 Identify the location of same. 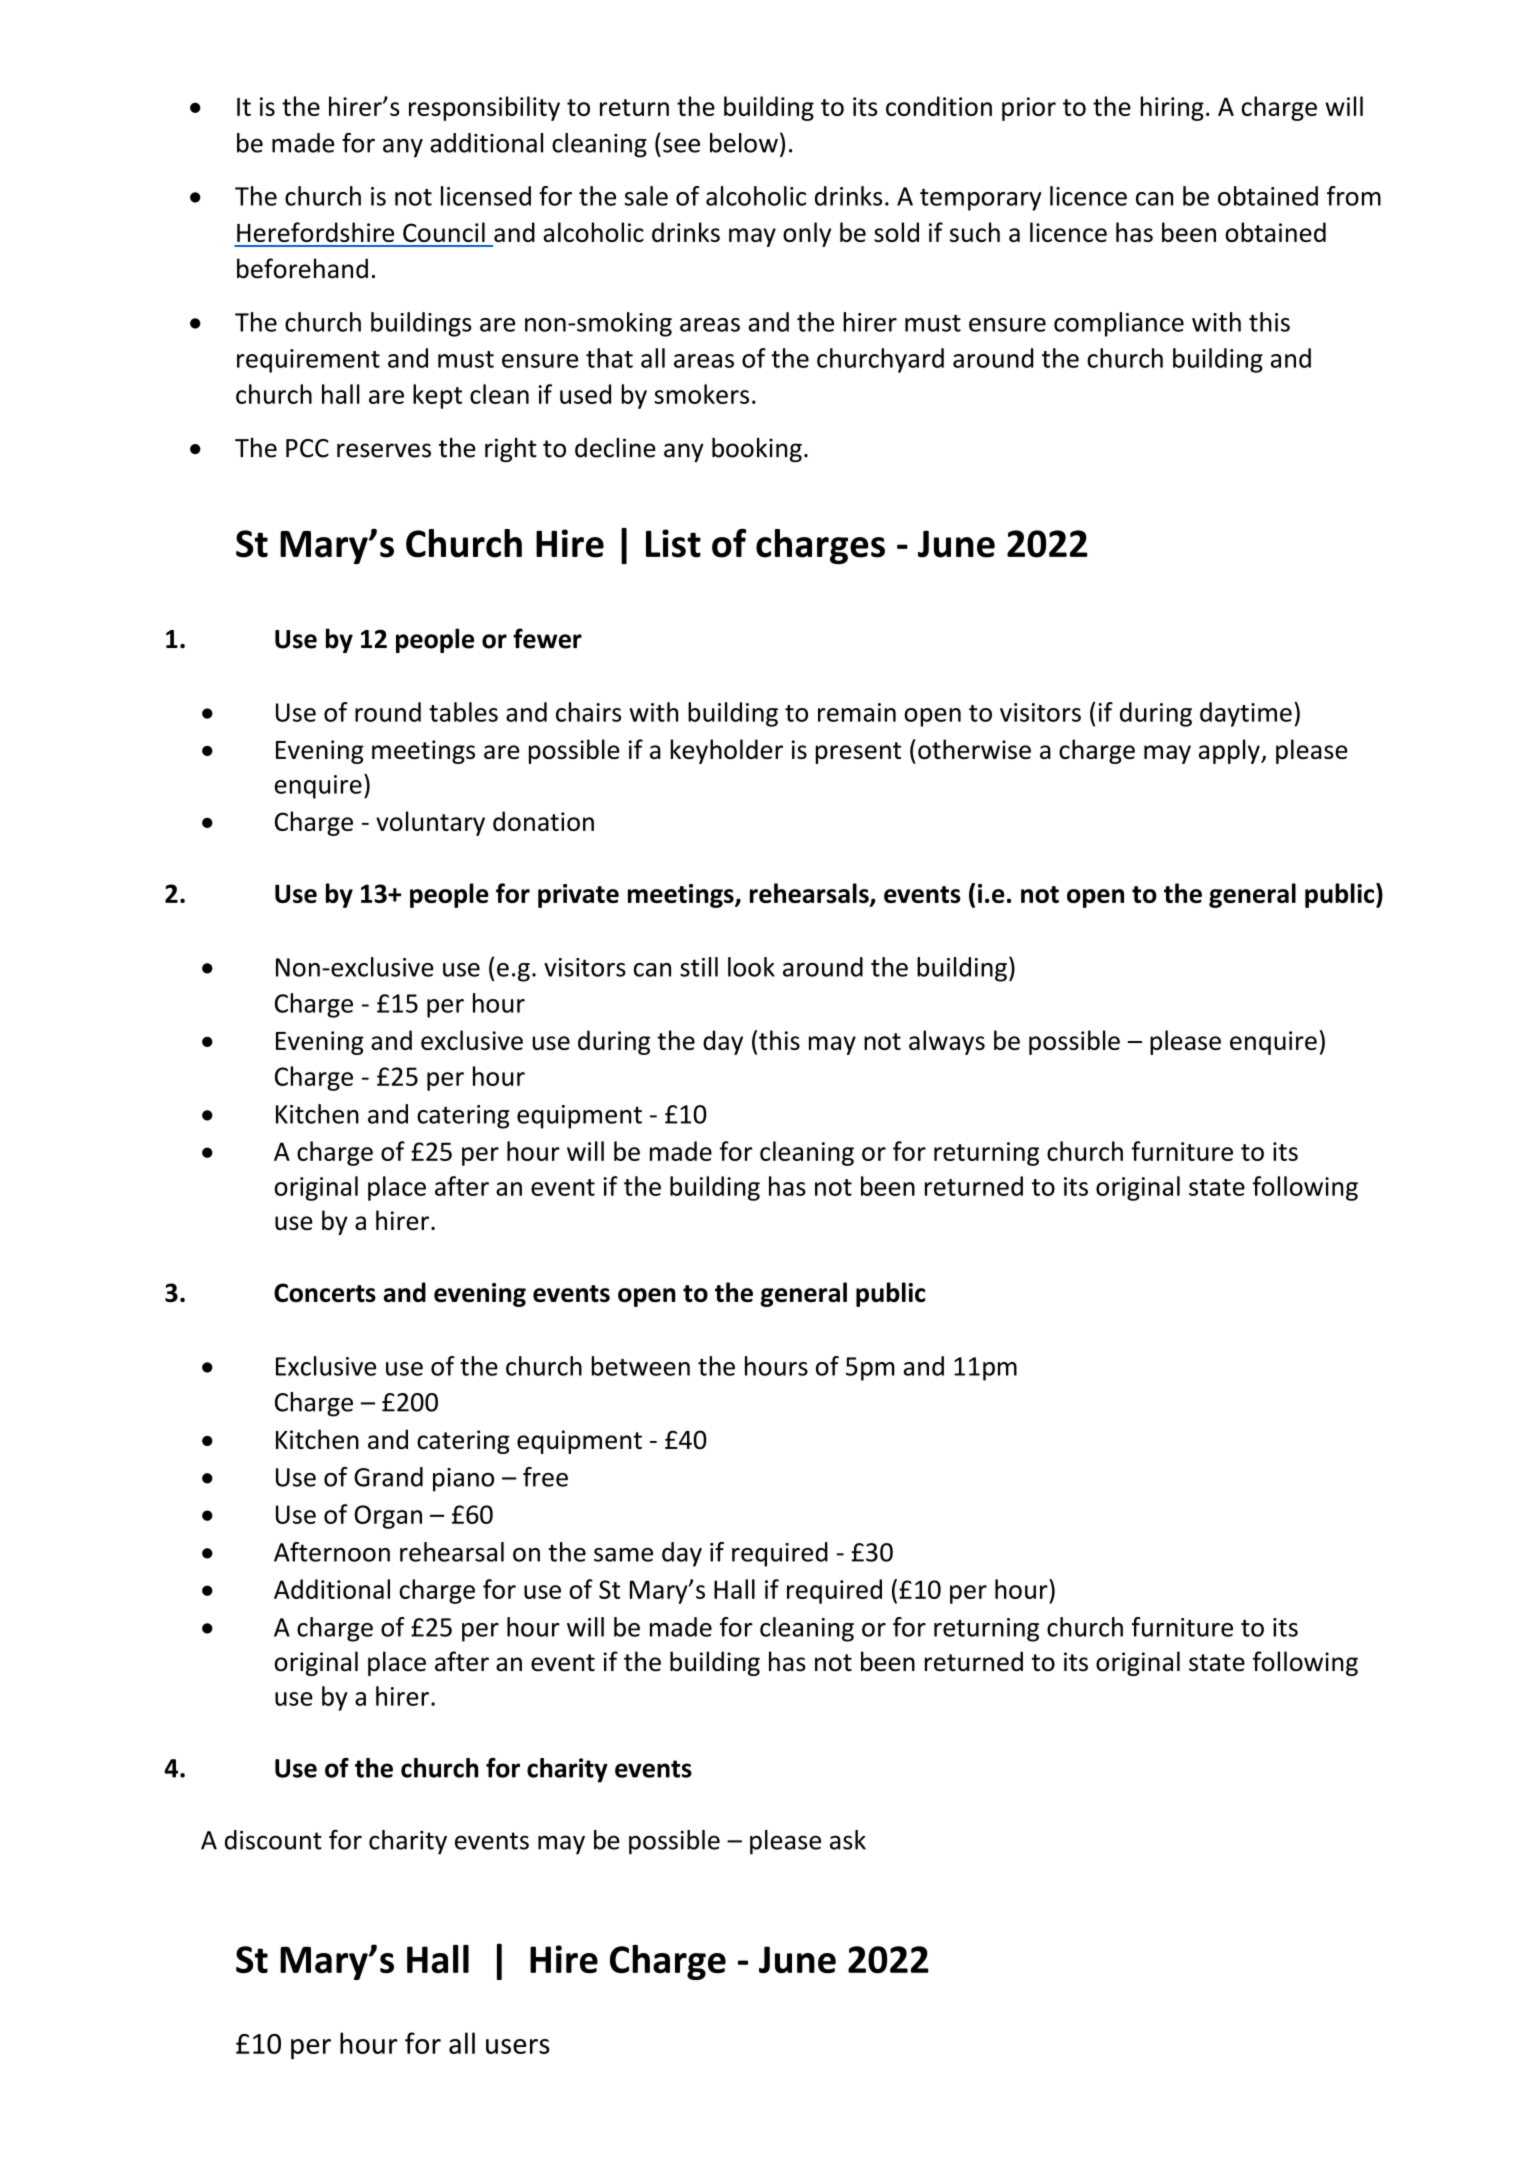
(623, 1555).
